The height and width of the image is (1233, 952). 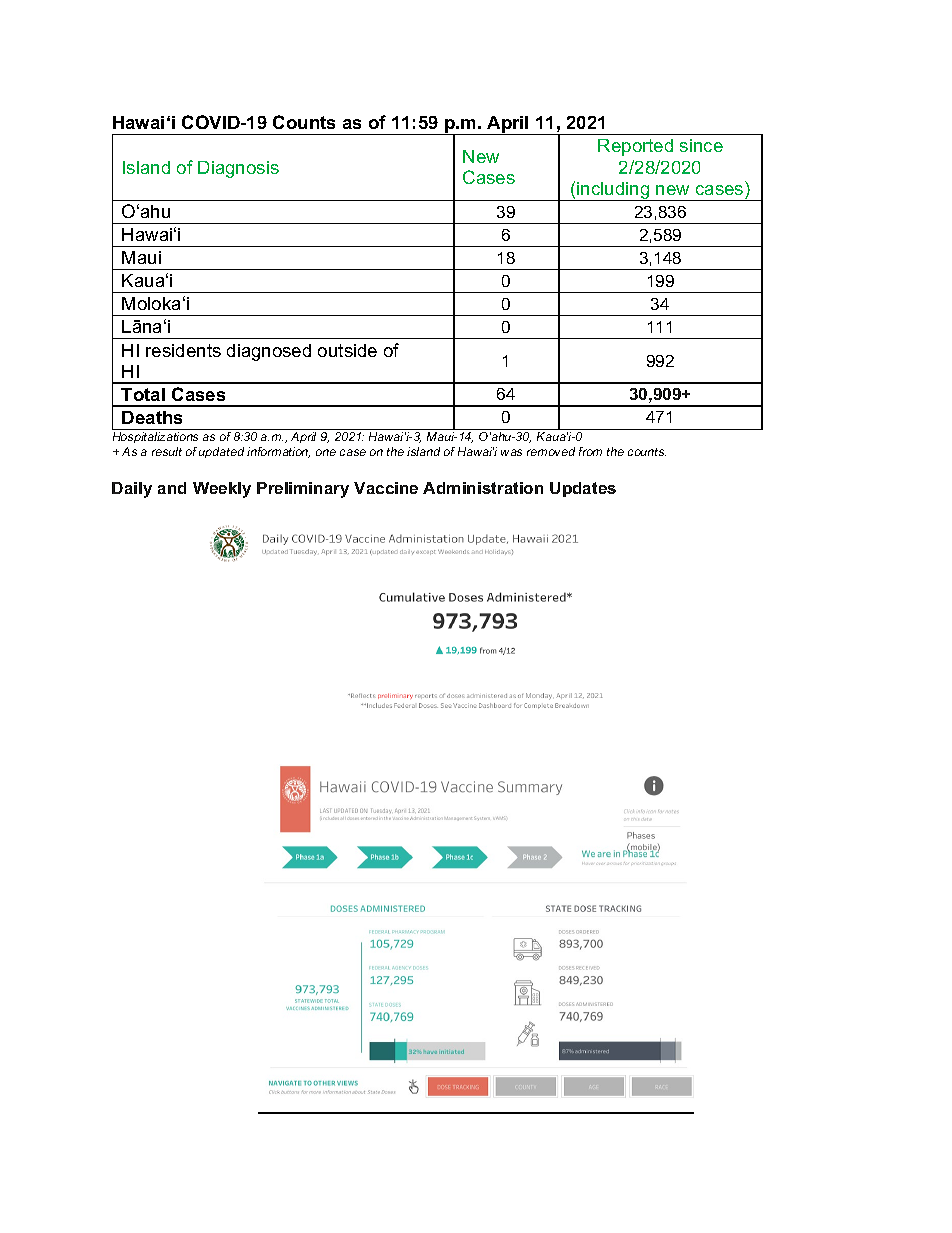 I want to click on residents, so click(x=183, y=350).
